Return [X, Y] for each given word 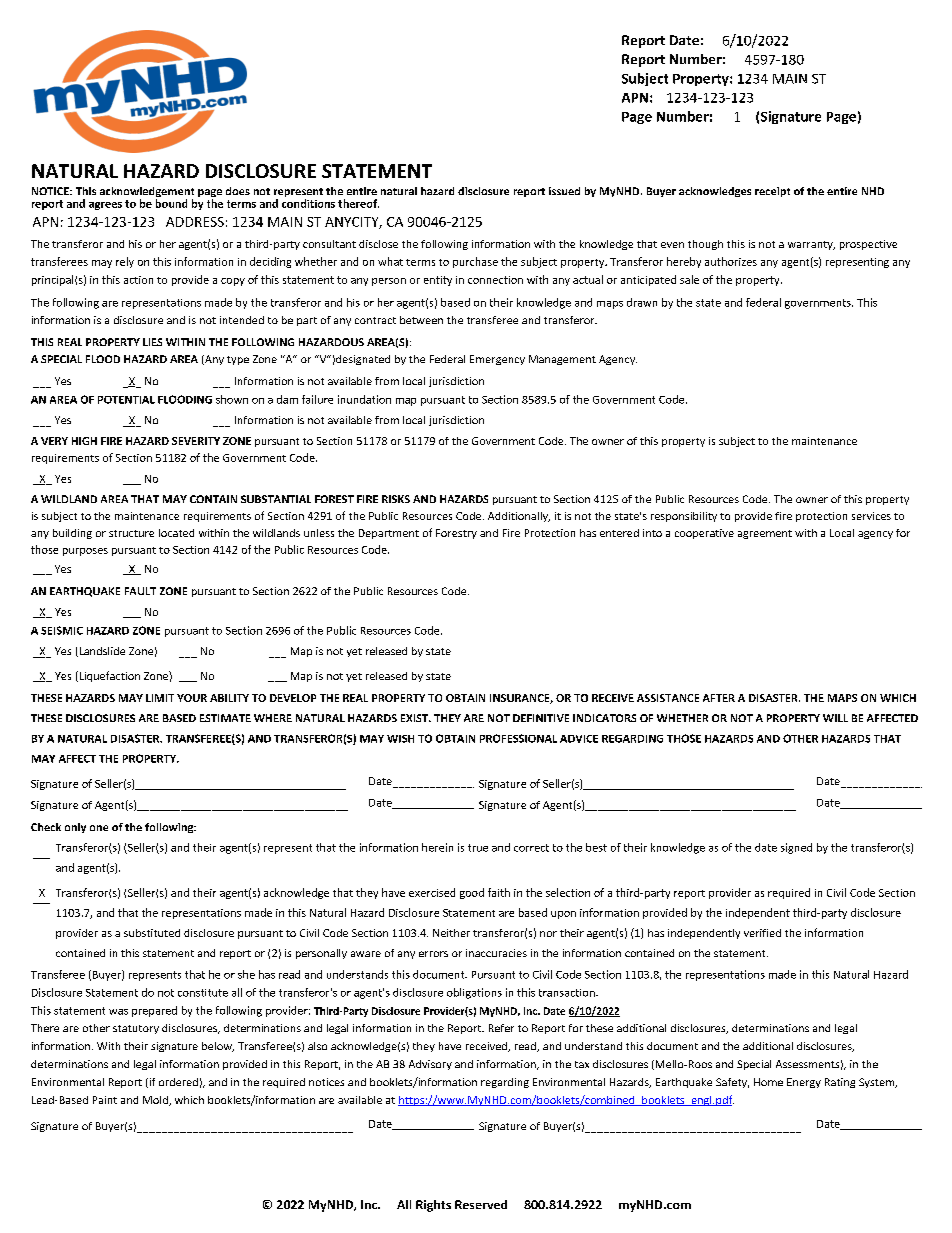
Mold [156, 1101]
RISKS [396, 499]
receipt [772, 192]
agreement [765, 534]
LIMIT [160, 698]
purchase [475, 262]
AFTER [719, 698]
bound [171, 203]
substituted [152, 933]
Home [768, 1082]
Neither [451, 933]
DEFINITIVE [541, 718]
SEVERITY [196, 441]
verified [762, 933]
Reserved [481, 1204]
